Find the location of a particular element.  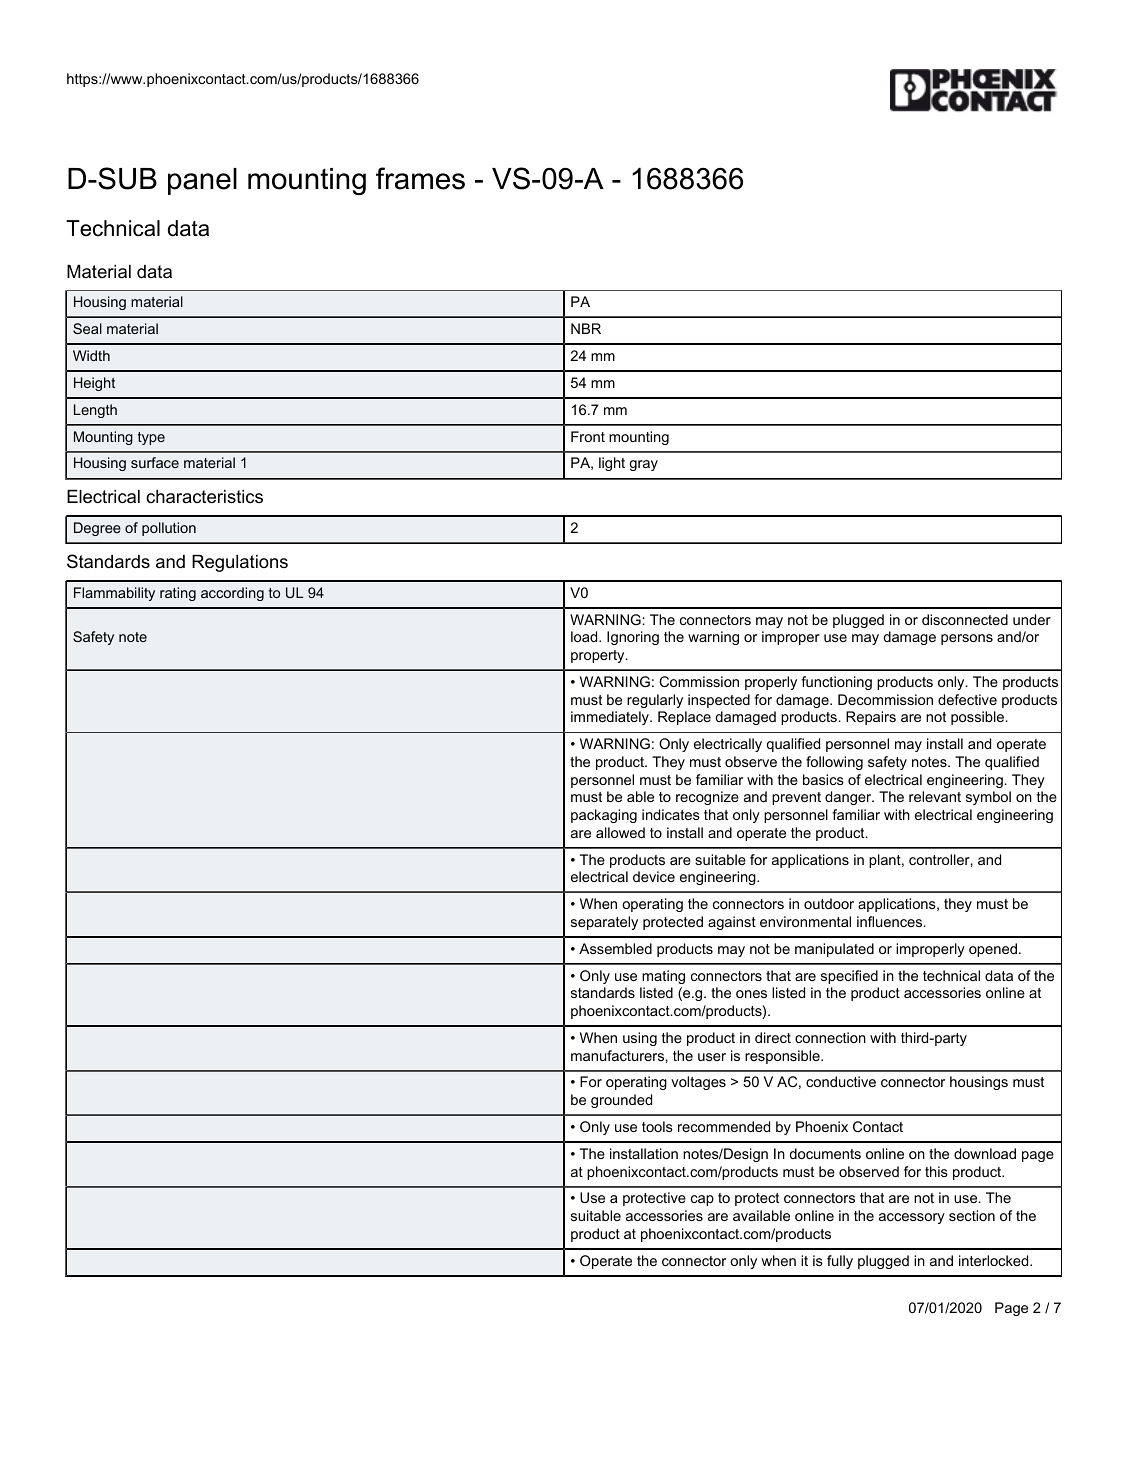

disconnected is located at coordinates (965, 619).
